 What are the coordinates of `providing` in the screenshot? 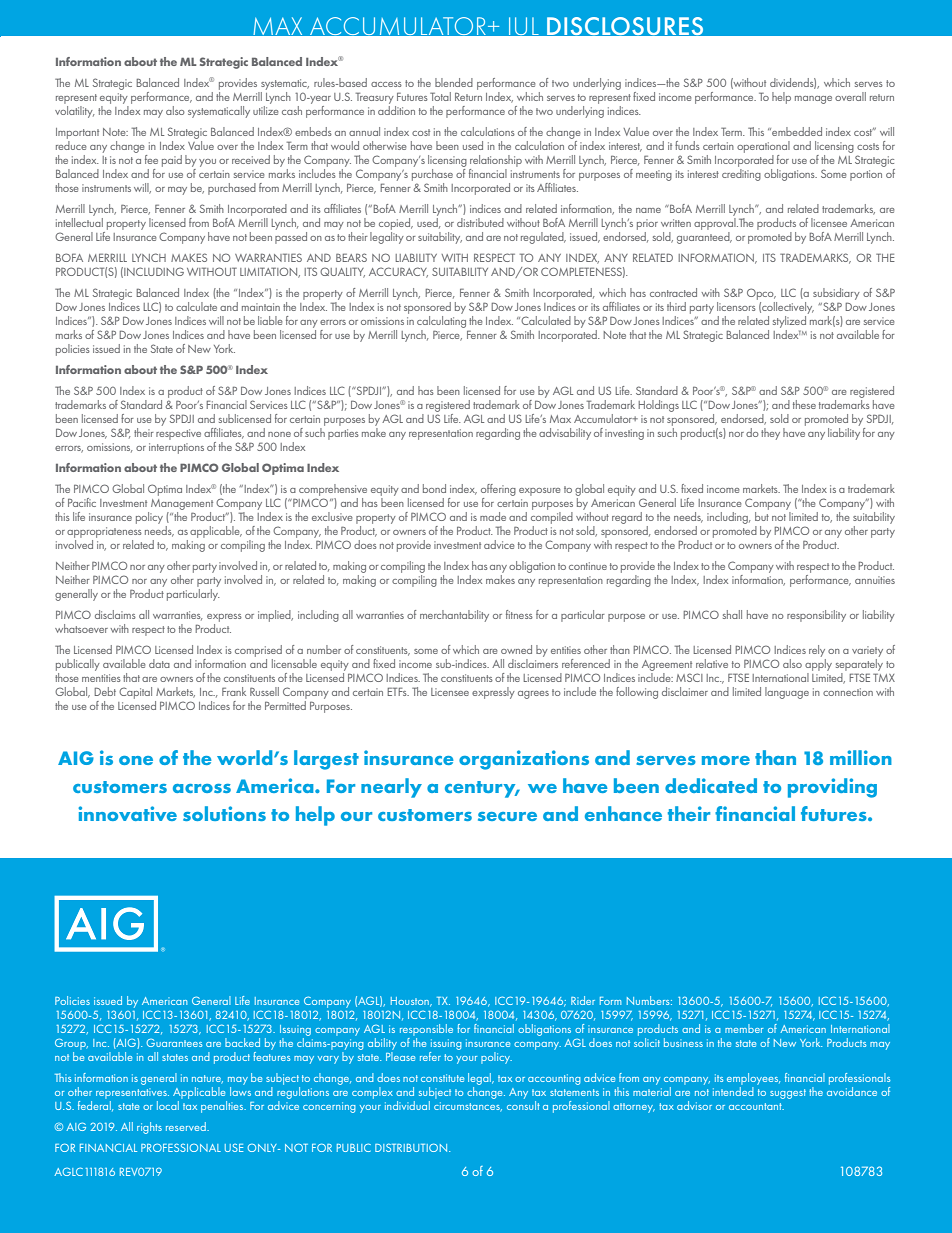 It's located at (832, 788).
